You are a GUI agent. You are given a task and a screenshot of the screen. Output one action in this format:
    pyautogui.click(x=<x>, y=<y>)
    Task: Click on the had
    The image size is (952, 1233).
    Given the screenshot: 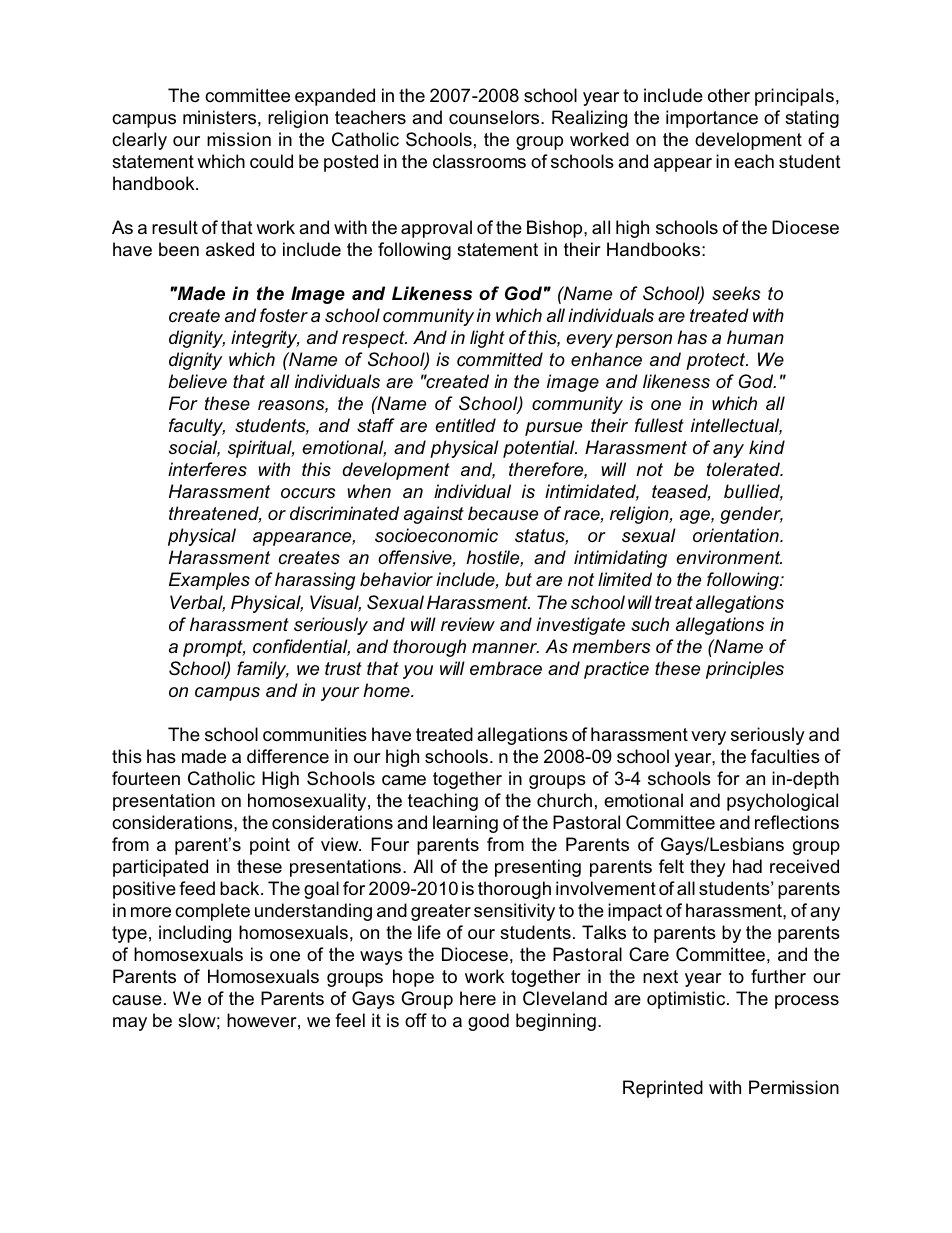 What is the action you would take?
    pyautogui.click(x=747, y=866)
